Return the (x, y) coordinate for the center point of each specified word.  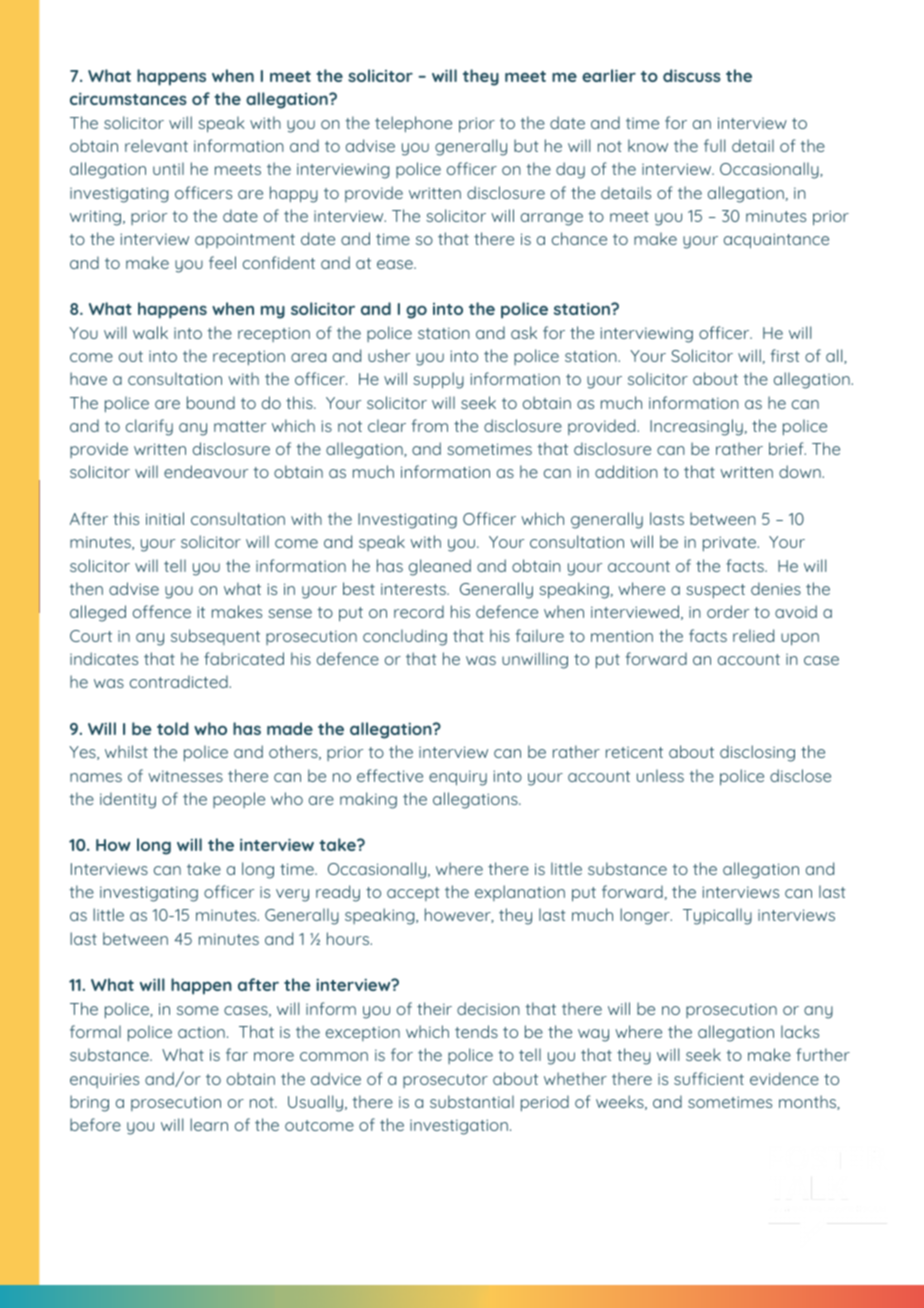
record (419, 611)
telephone (413, 124)
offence (162, 611)
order (728, 611)
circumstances (128, 99)
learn (209, 1124)
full (714, 145)
